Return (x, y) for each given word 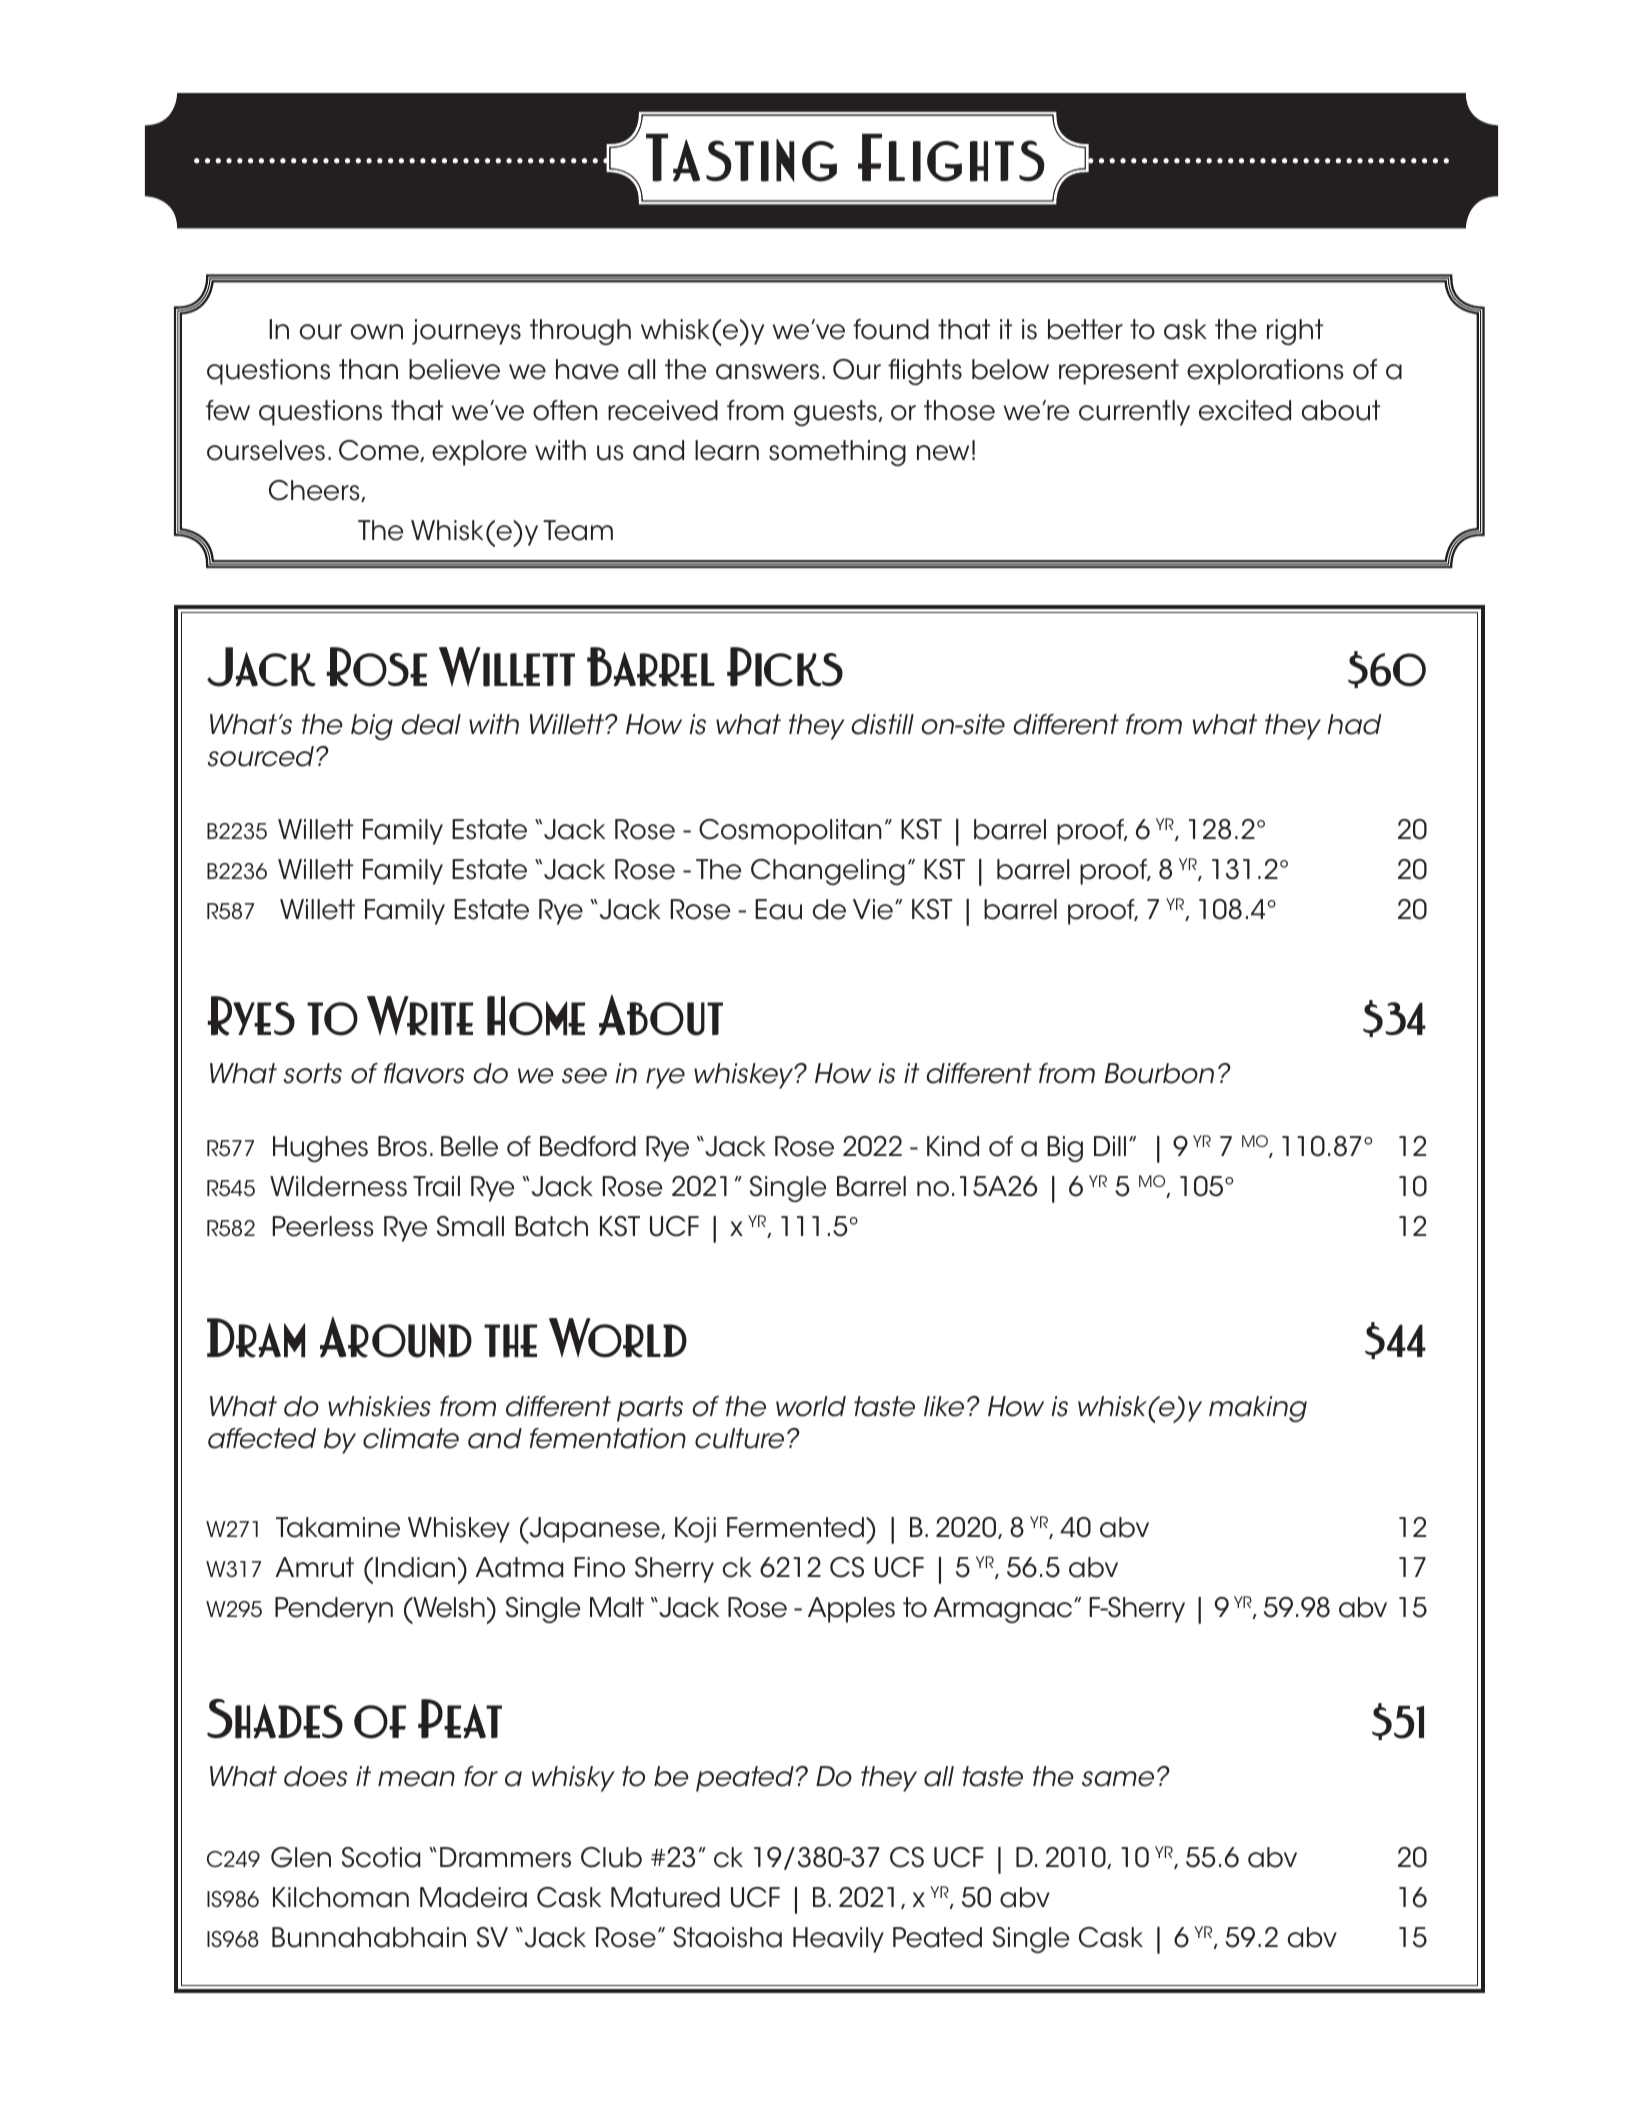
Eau (778, 909)
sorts (313, 1073)
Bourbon (1159, 1073)
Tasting (741, 157)
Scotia (381, 1857)
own (377, 332)
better (1085, 329)
